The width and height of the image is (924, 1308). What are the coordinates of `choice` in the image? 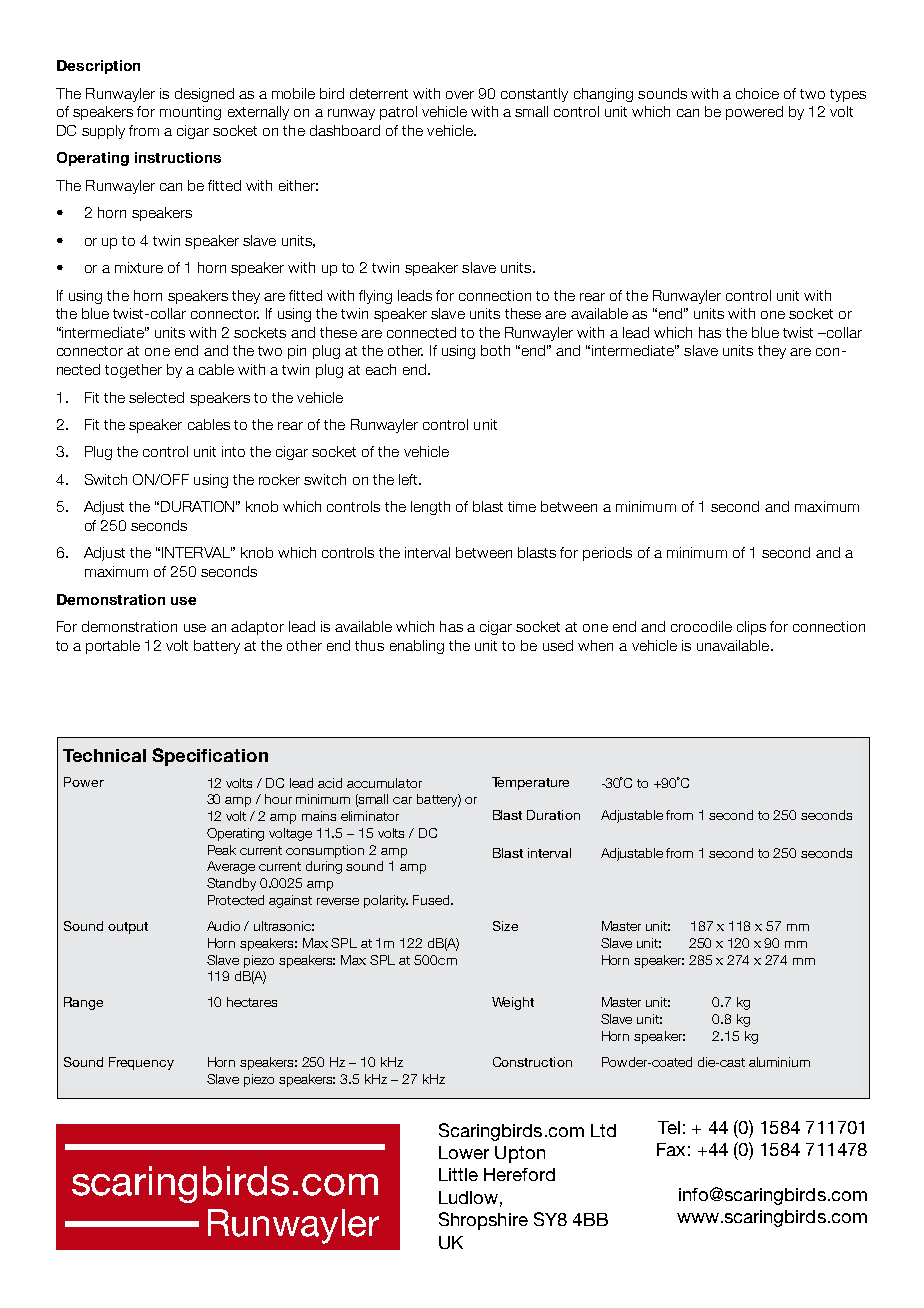 It's located at (757, 93).
